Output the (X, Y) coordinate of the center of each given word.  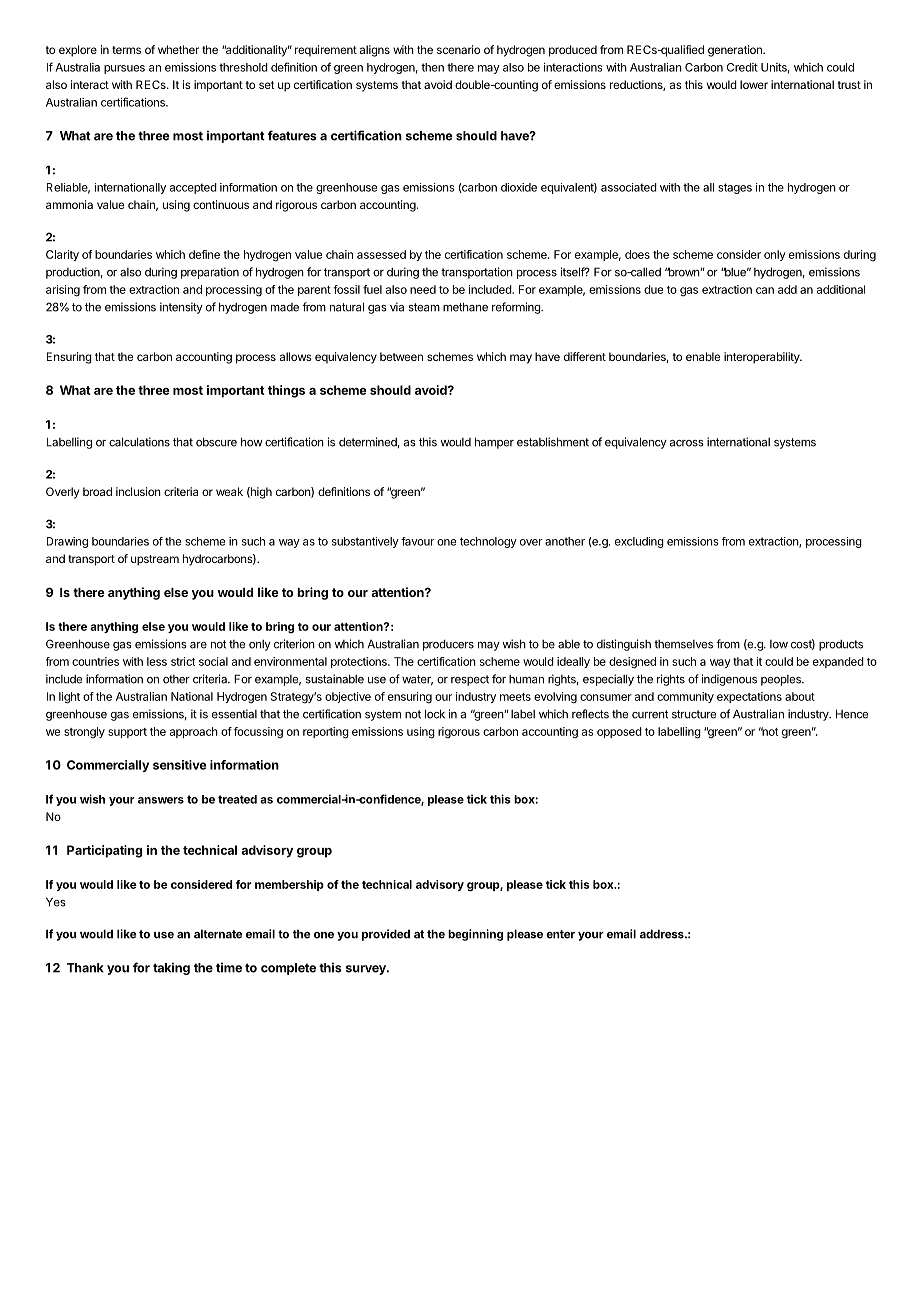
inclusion (138, 491)
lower (754, 84)
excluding (639, 542)
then (432, 67)
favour (417, 541)
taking (171, 968)
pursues (124, 69)
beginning (475, 935)
